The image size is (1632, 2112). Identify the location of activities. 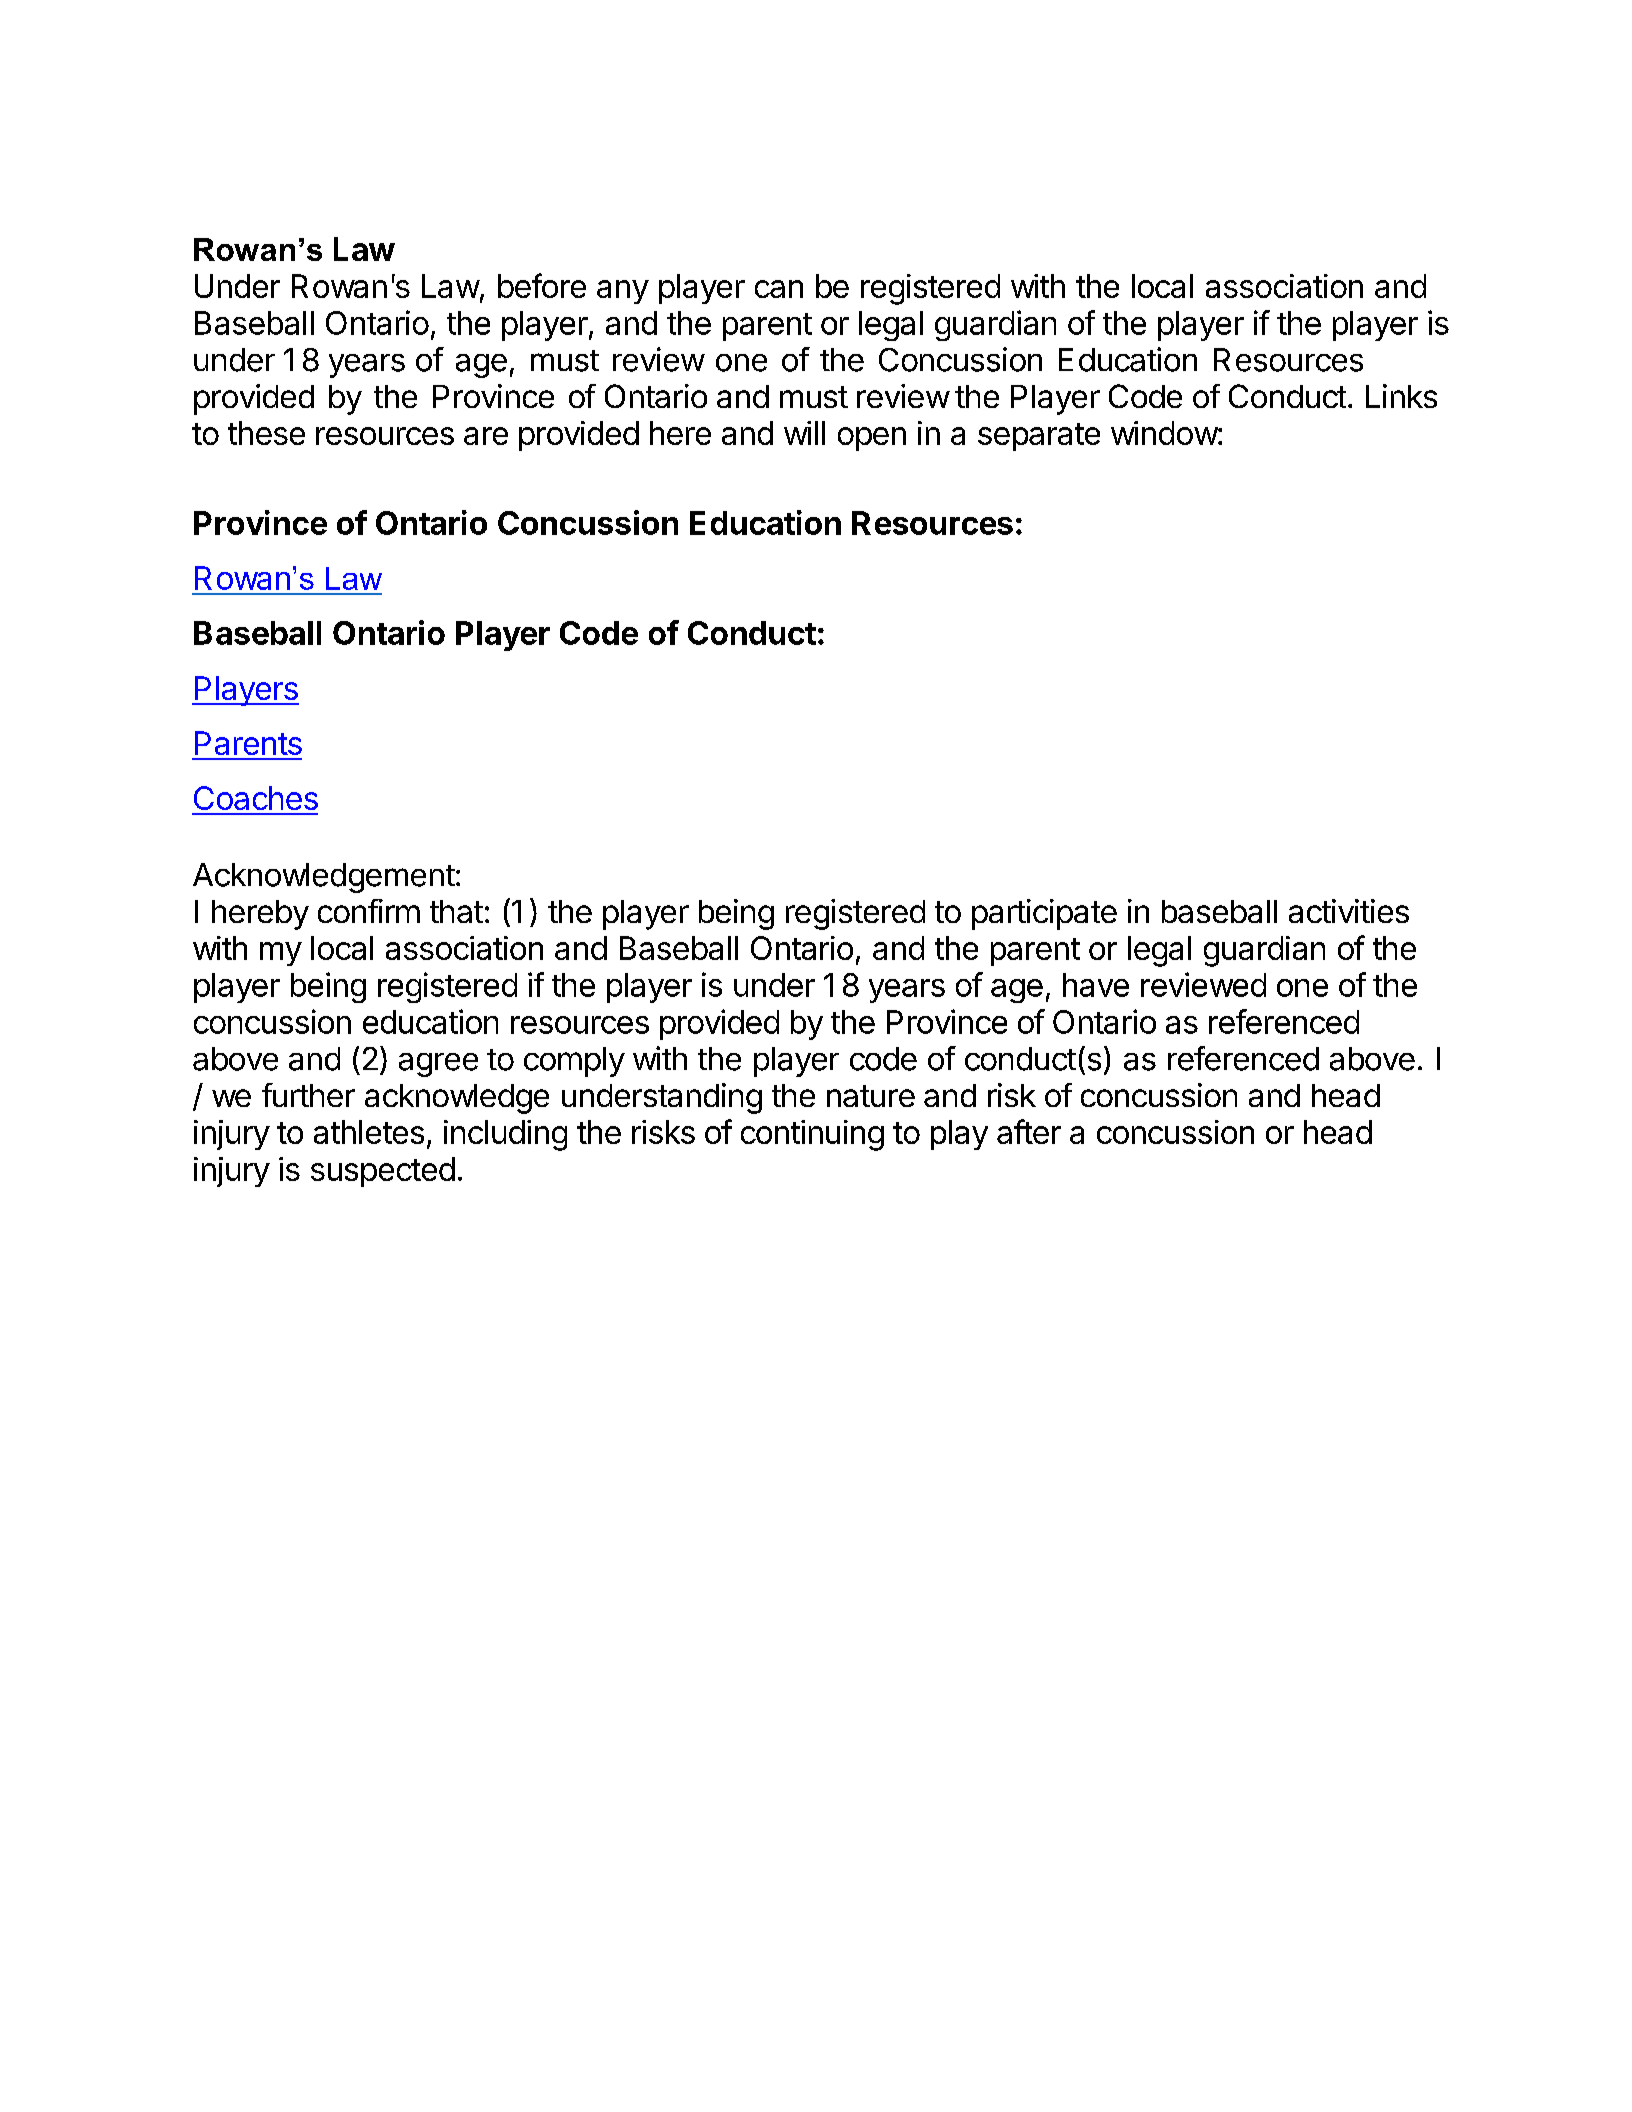
(1349, 911).
